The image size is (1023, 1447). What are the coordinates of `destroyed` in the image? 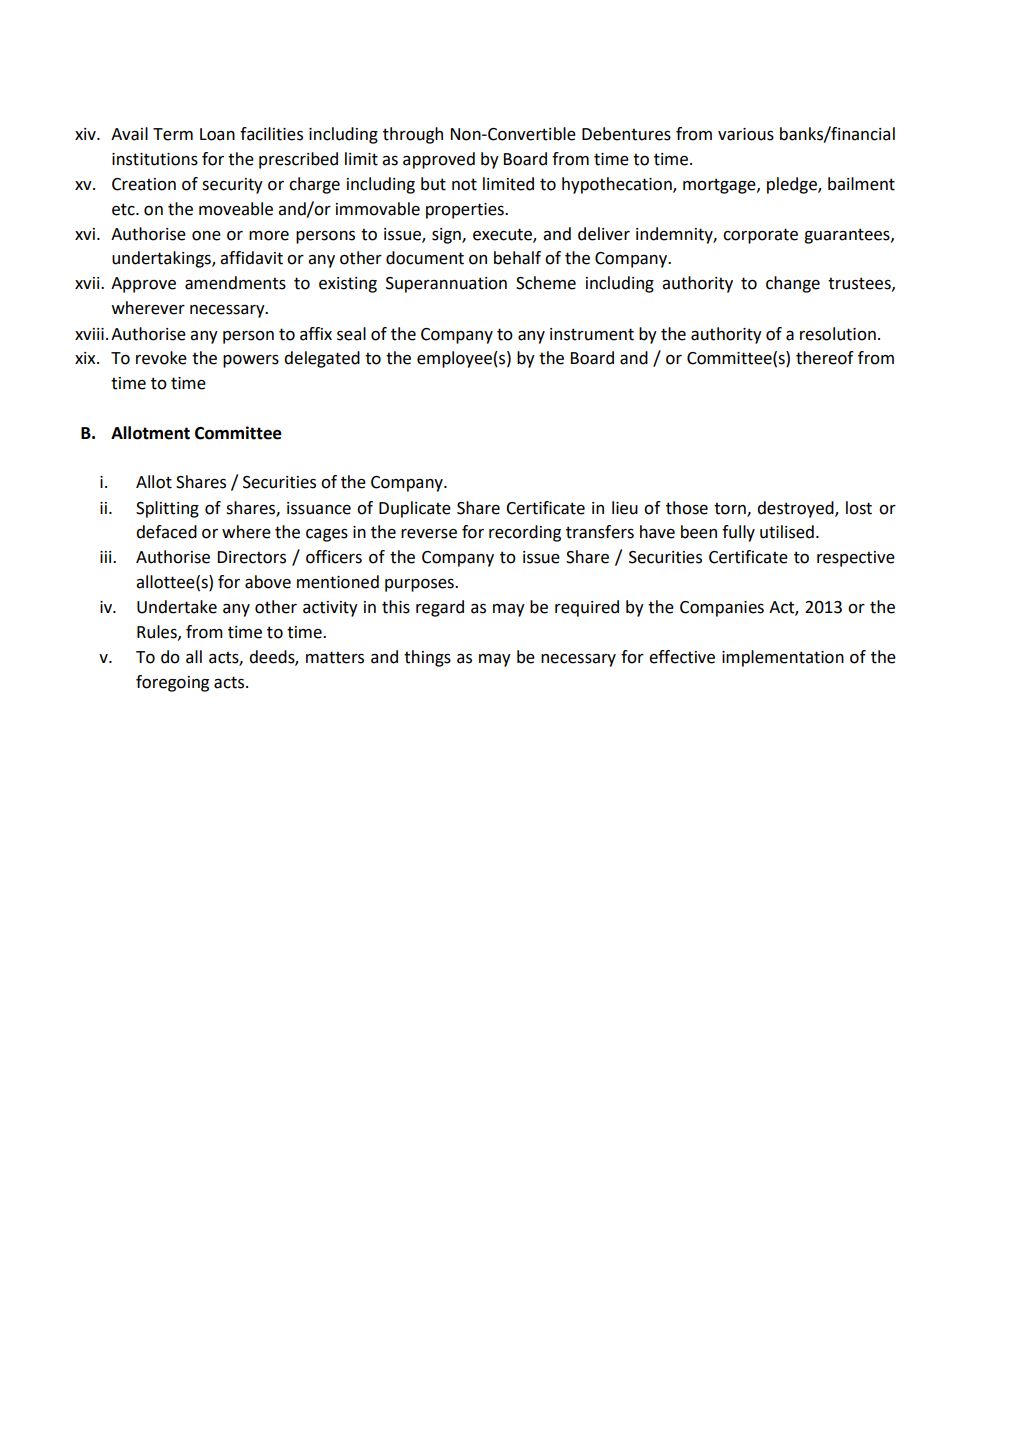 It's located at (796, 509).
